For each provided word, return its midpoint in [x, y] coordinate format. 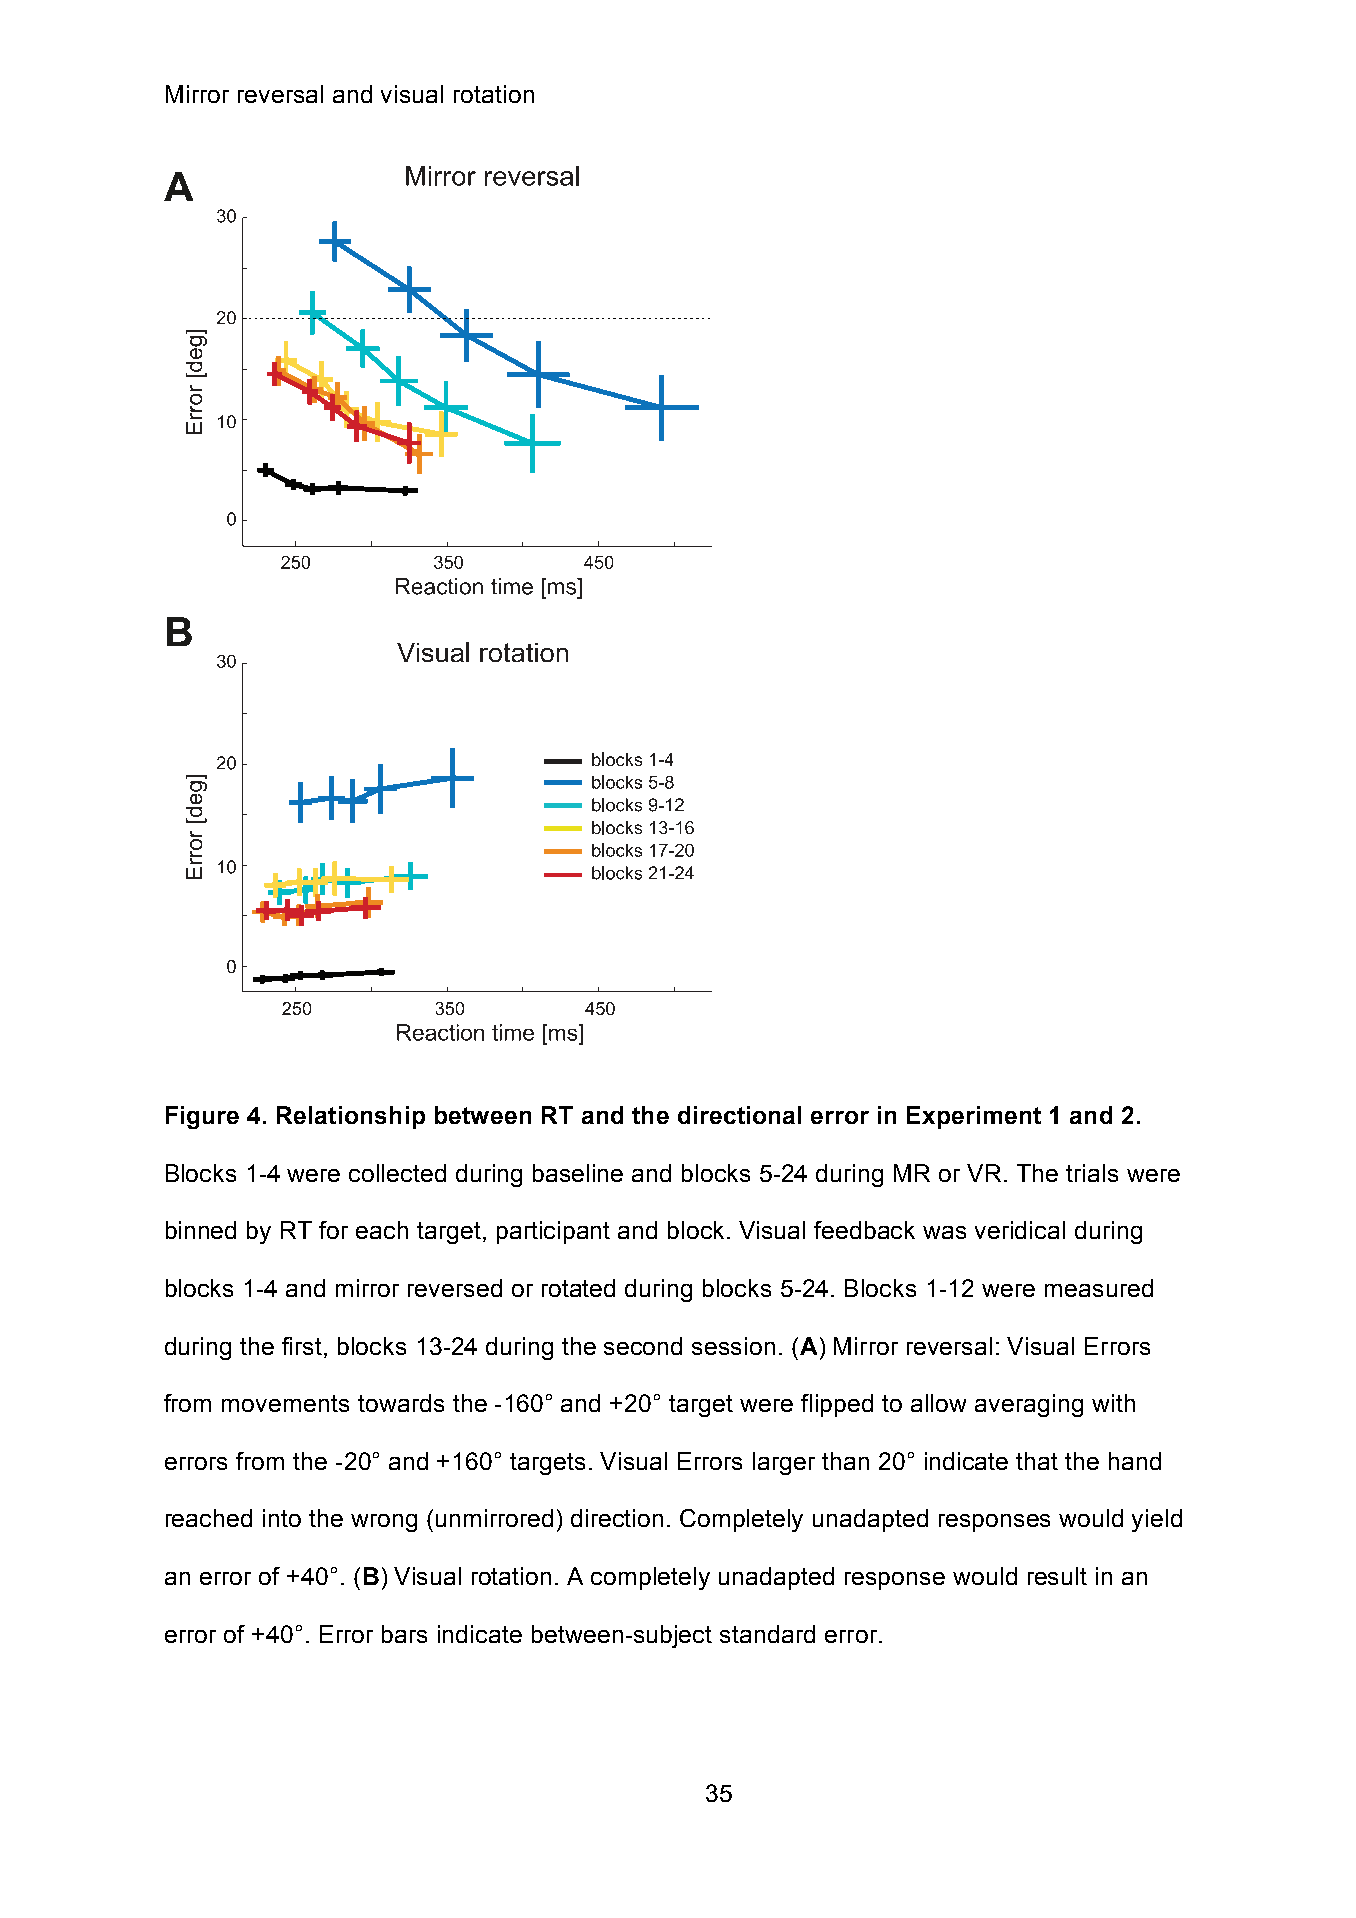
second [643, 1346]
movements [285, 1403]
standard [767, 1634]
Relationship [351, 1117]
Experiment [974, 1117]
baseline [578, 1173]
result [1057, 1576]
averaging [1029, 1405]
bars [404, 1634]
